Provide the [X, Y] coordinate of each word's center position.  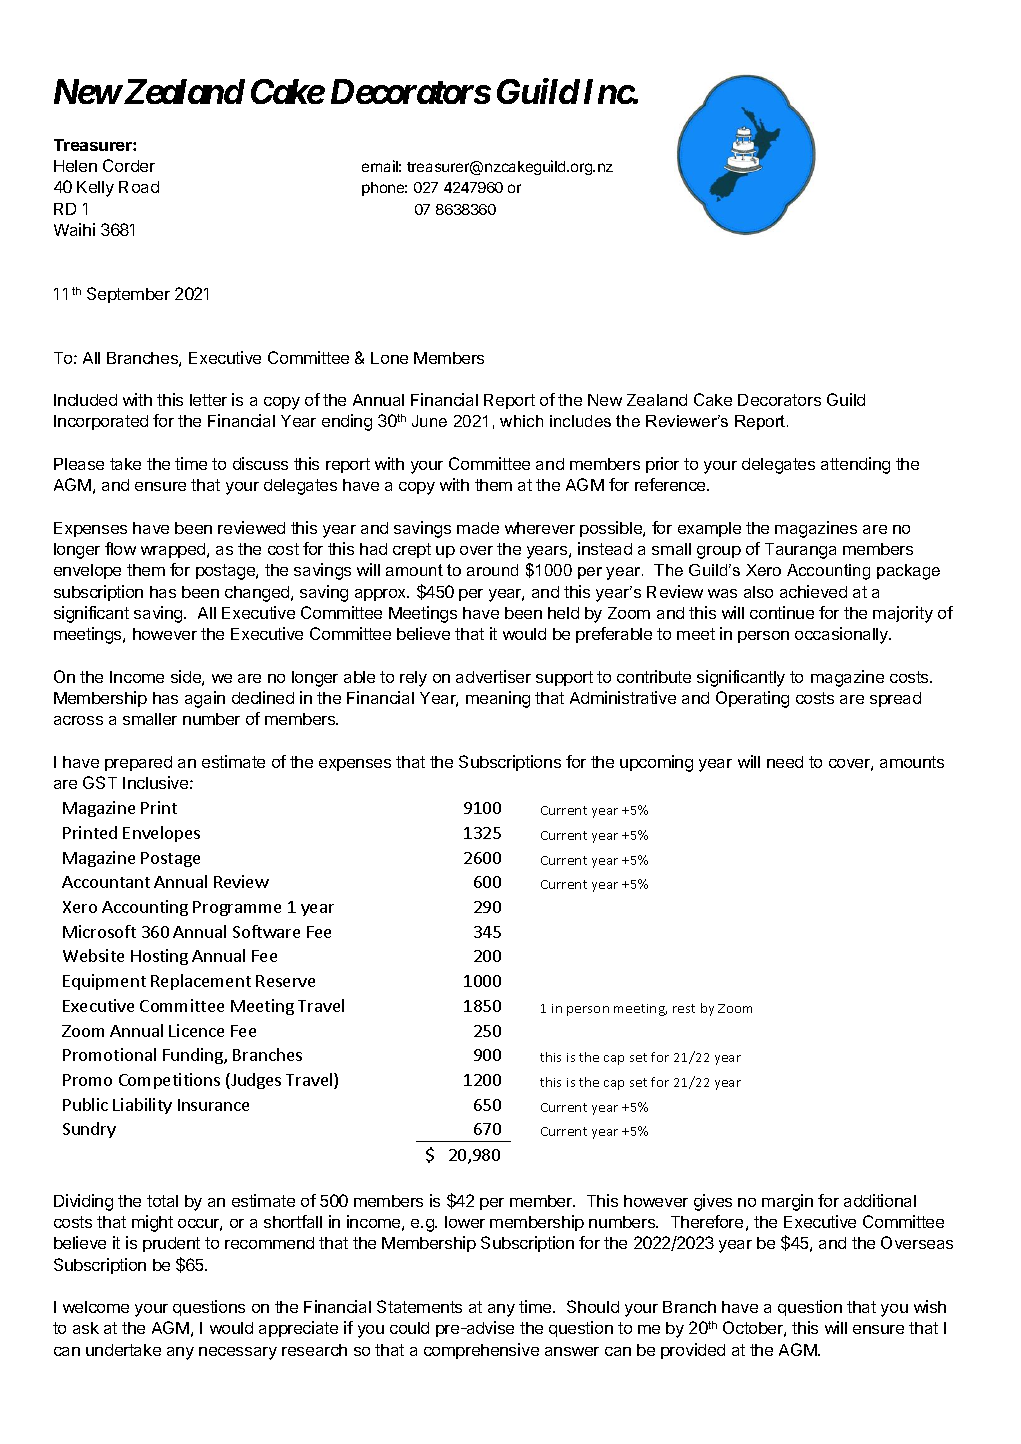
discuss [260, 463]
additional [880, 1200]
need [785, 762]
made [478, 528]
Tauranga [800, 551]
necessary [238, 1353]
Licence [196, 1030]
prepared [138, 763]
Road [139, 187]
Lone [389, 358]
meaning [498, 699]
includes [580, 421]
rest [684, 1008]
